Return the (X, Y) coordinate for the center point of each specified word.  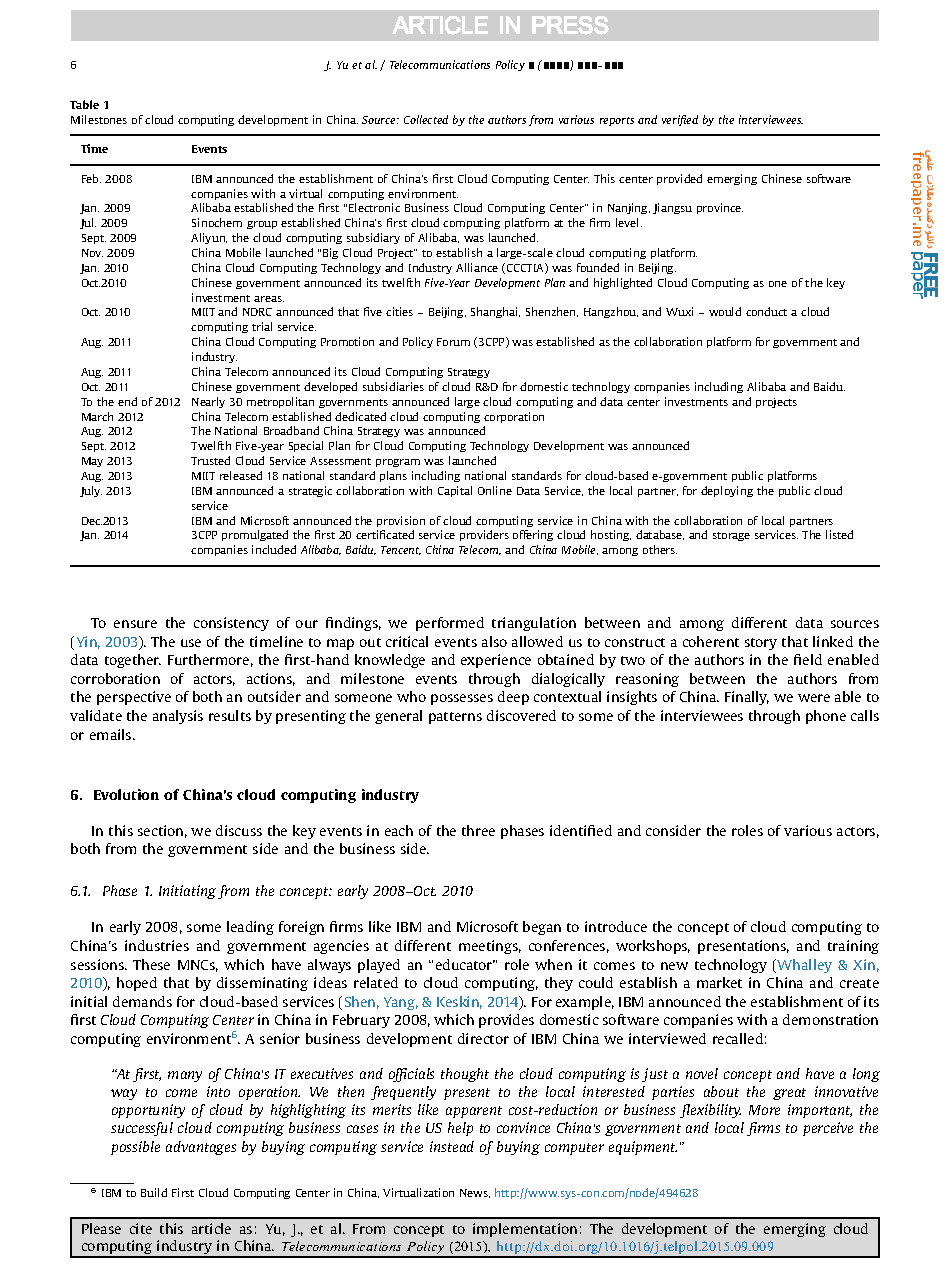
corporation (514, 417)
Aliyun (209, 238)
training (853, 947)
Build (154, 1192)
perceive (828, 1129)
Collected (426, 119)
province (720, 208)
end (127, 401)
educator (465, 964)
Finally (747, 698)
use (191, 643)
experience (496, 661)
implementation (525, 1230)
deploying (727, 491)
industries (157, 945)
